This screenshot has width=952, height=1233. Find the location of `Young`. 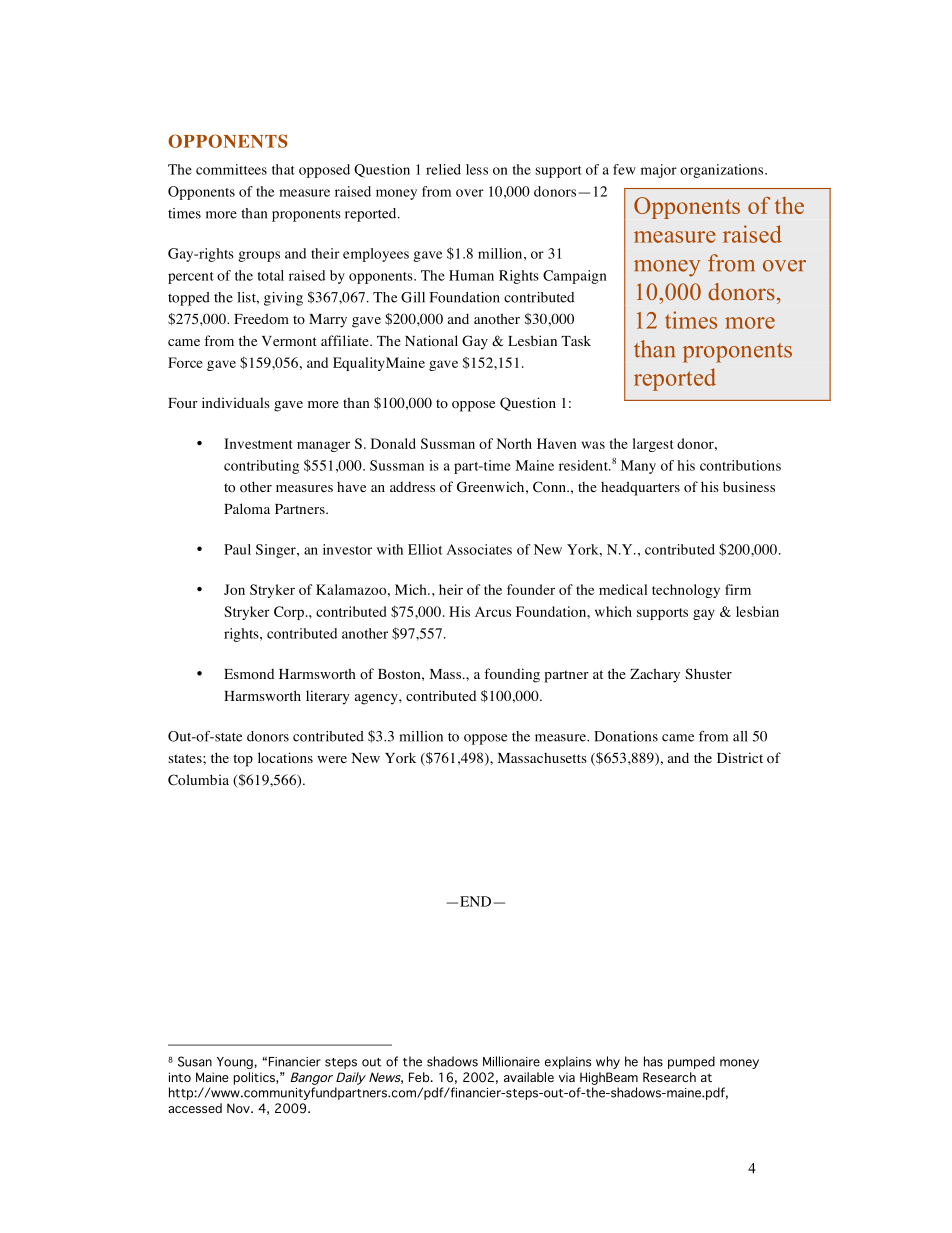

Young is located at coordinates (235, 1063).
